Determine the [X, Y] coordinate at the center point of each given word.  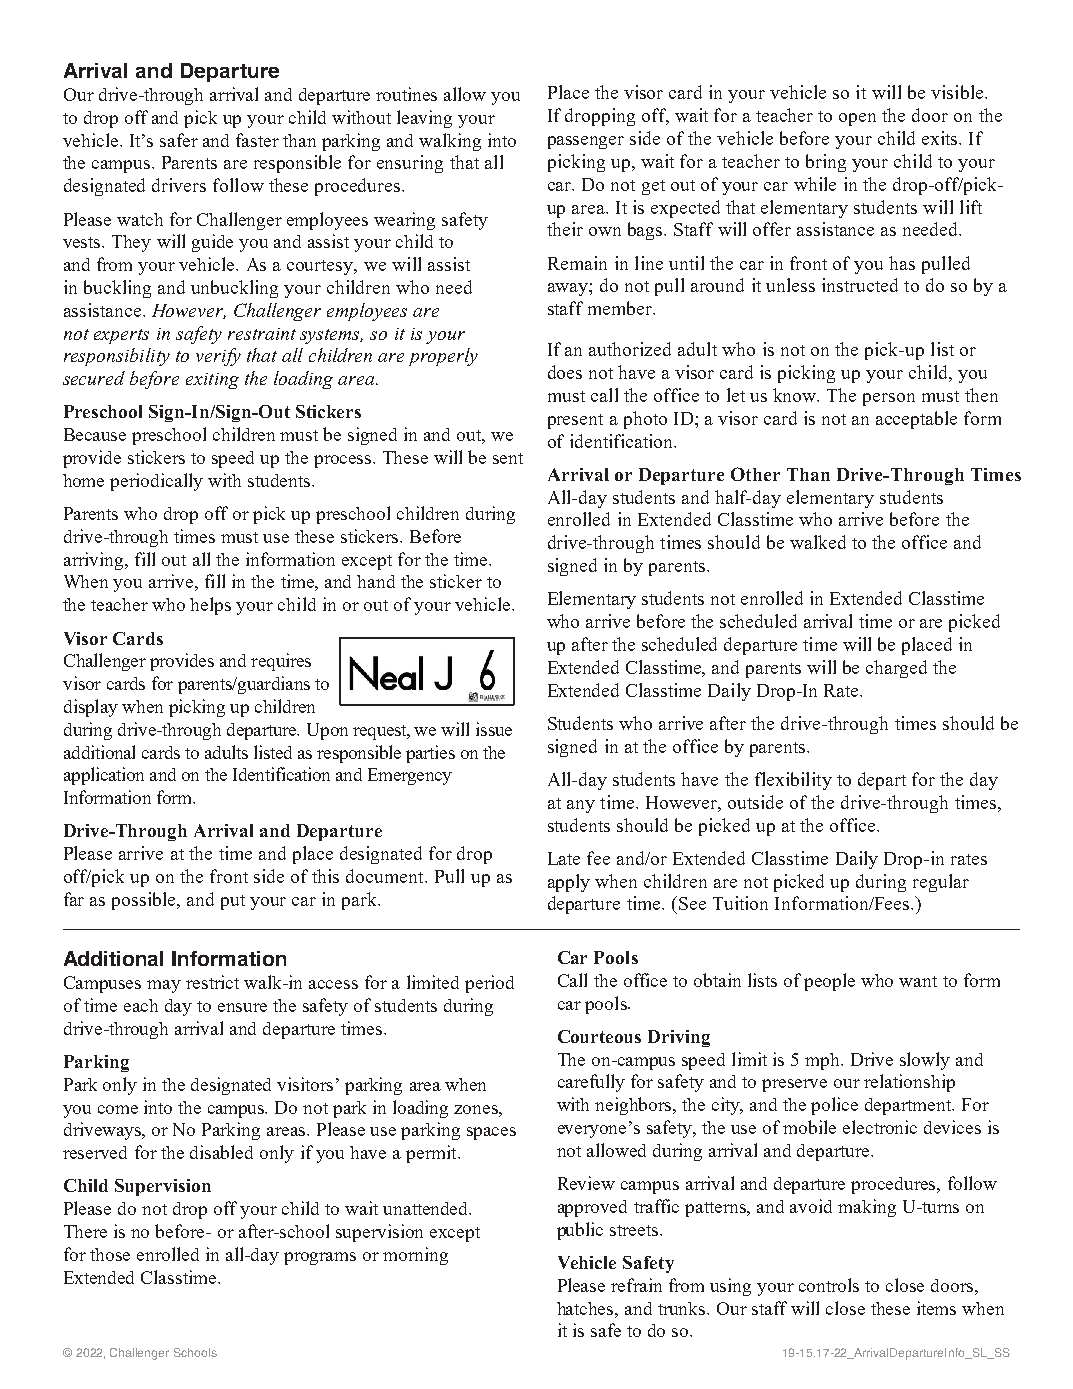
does [565, 372]
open [857, 119]
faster [257, 140]
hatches [586, 1308]
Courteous [599, 1036]
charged [896, 669]
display [91, 708]
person [889, 399]
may [164, 986]
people [829, 982]
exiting [212, 381]
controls [829, 1285]
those [110, 1254]
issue [494, 729]
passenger [586, 142]
